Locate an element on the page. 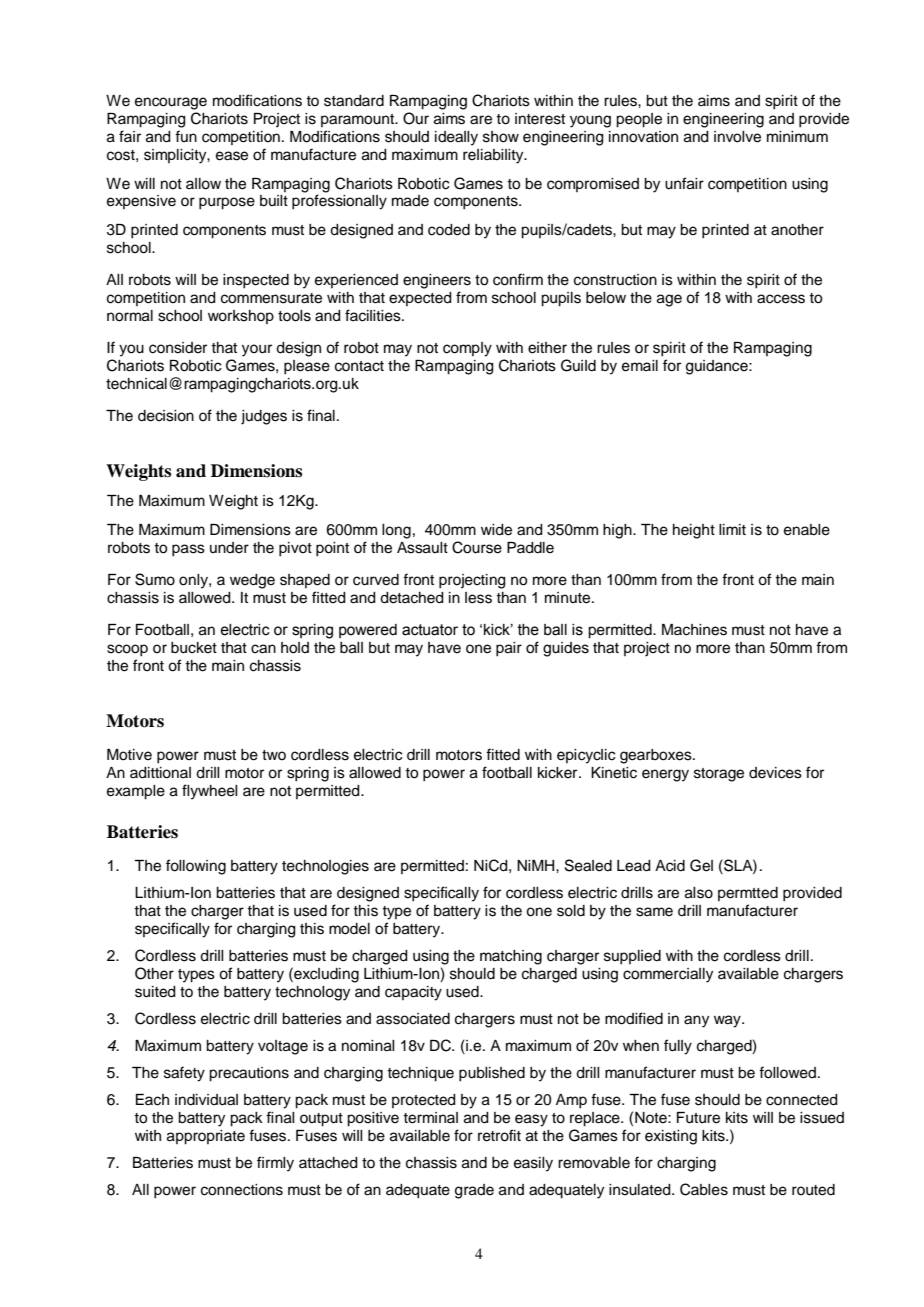 The width and height of the document is (924, 1307). Cables is located at coordinates (704, 1189).
